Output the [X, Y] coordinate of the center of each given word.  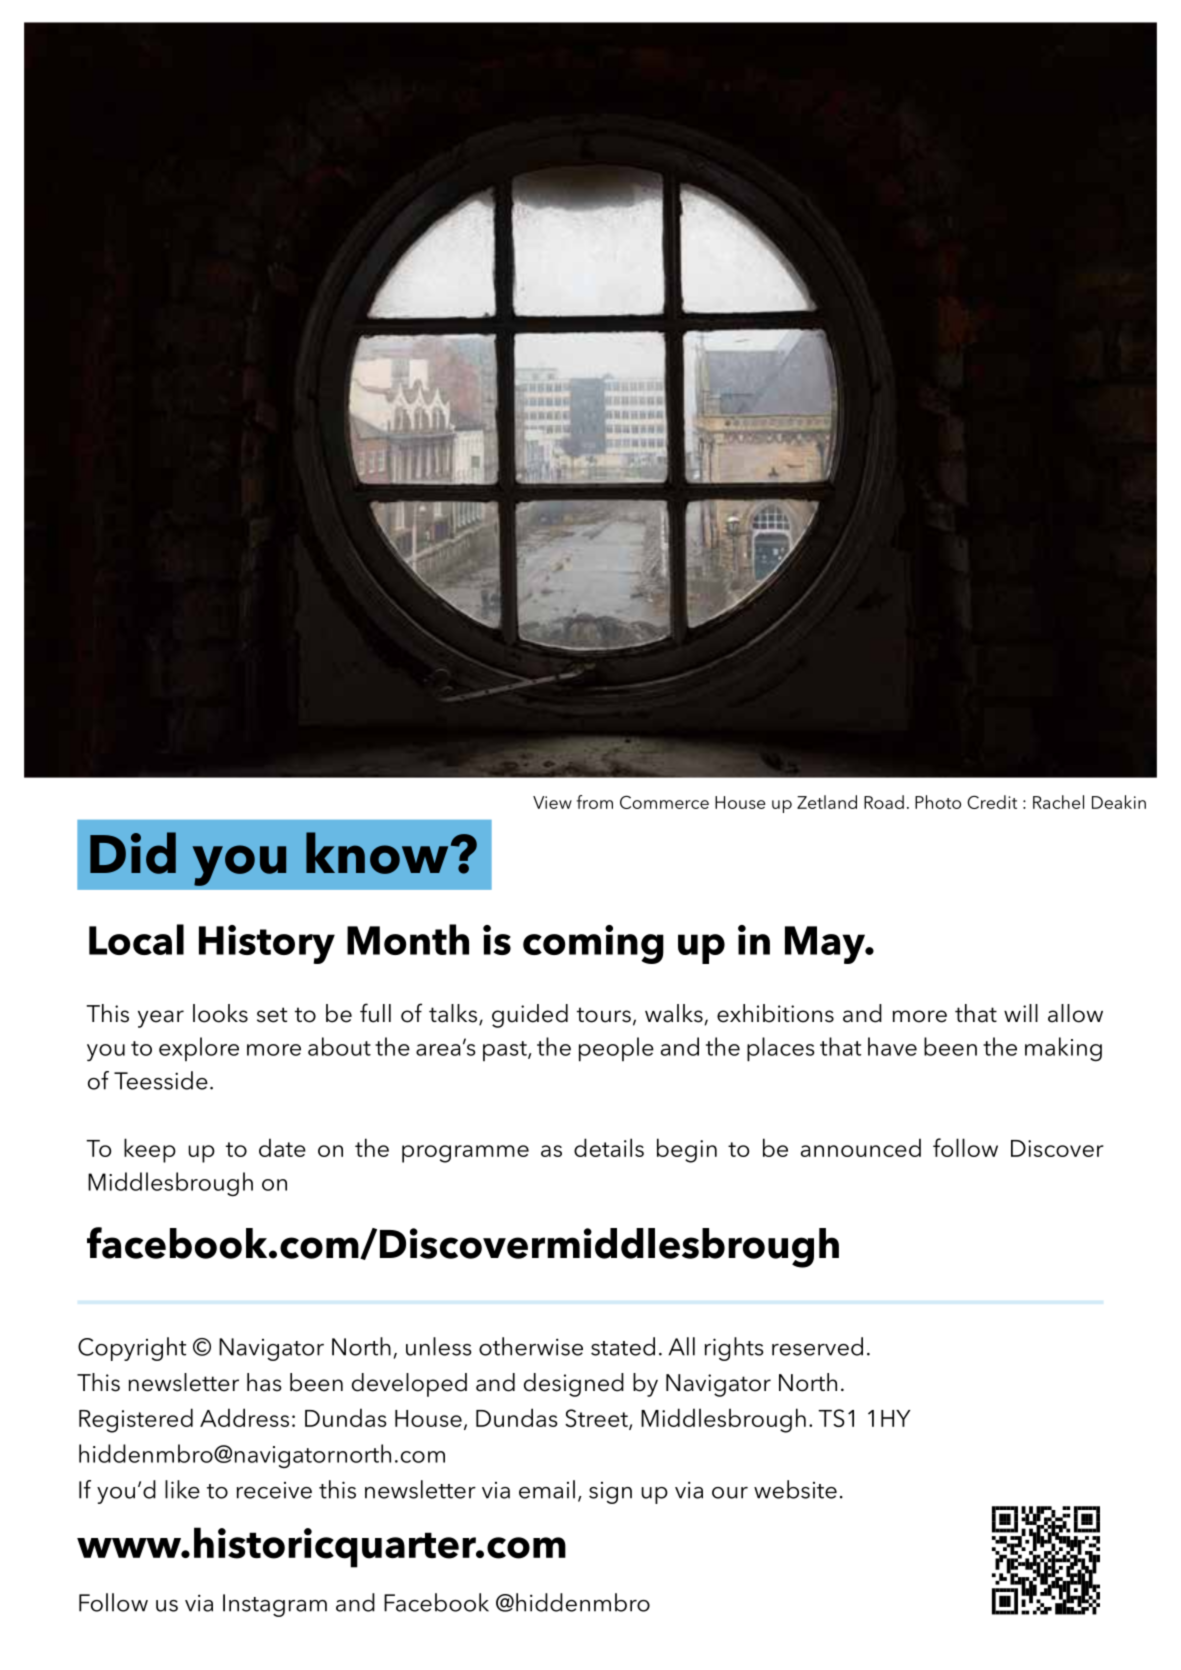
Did [133, 853]
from [595, 802]
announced [861, 1147]
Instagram [275, 1605]
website [795, 1489]
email [547, 1489]
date [282, 1147]
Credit [992, 802]
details [609, 1147]
